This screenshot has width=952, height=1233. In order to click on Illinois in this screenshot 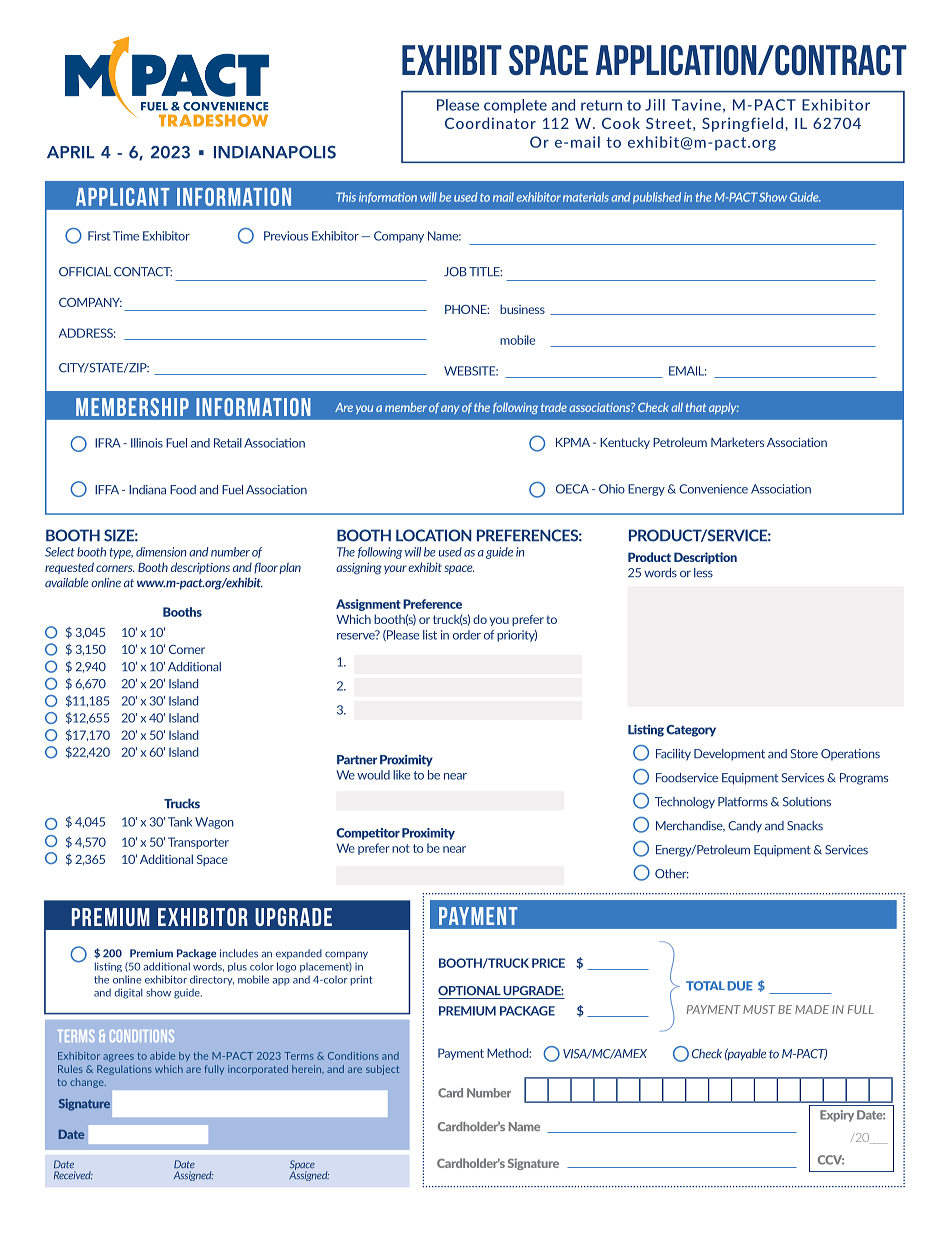, I will do `click(147, 443)`.
